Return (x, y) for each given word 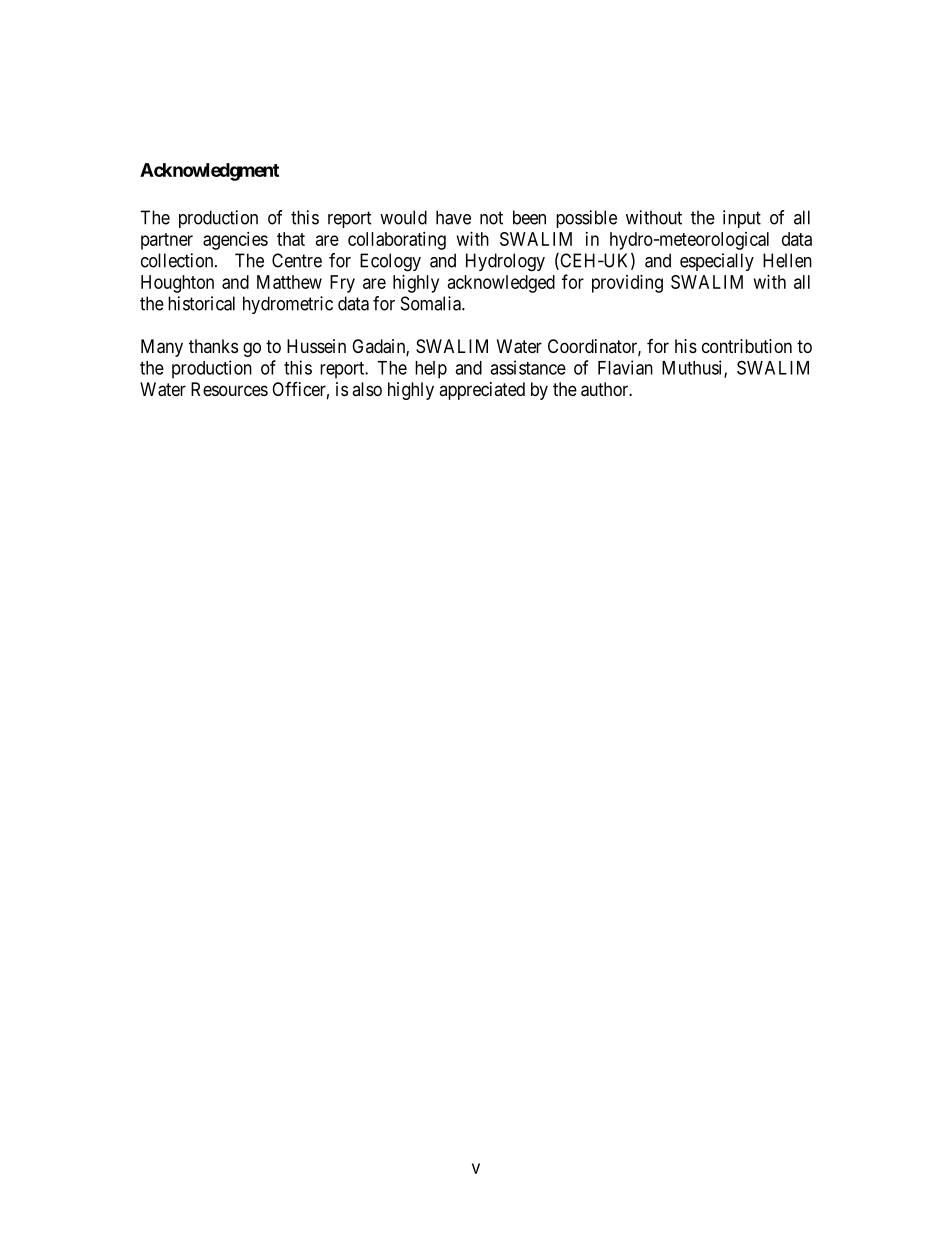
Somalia (432, 303)
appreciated (482, 391)
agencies (235, 241)
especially (717, 262)
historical (201, 303)
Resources (229, 389)
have (453, 217)
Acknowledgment (209, 172)
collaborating (397, 241)
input (742, 219)
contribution (747, 346)
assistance (528, 367)
